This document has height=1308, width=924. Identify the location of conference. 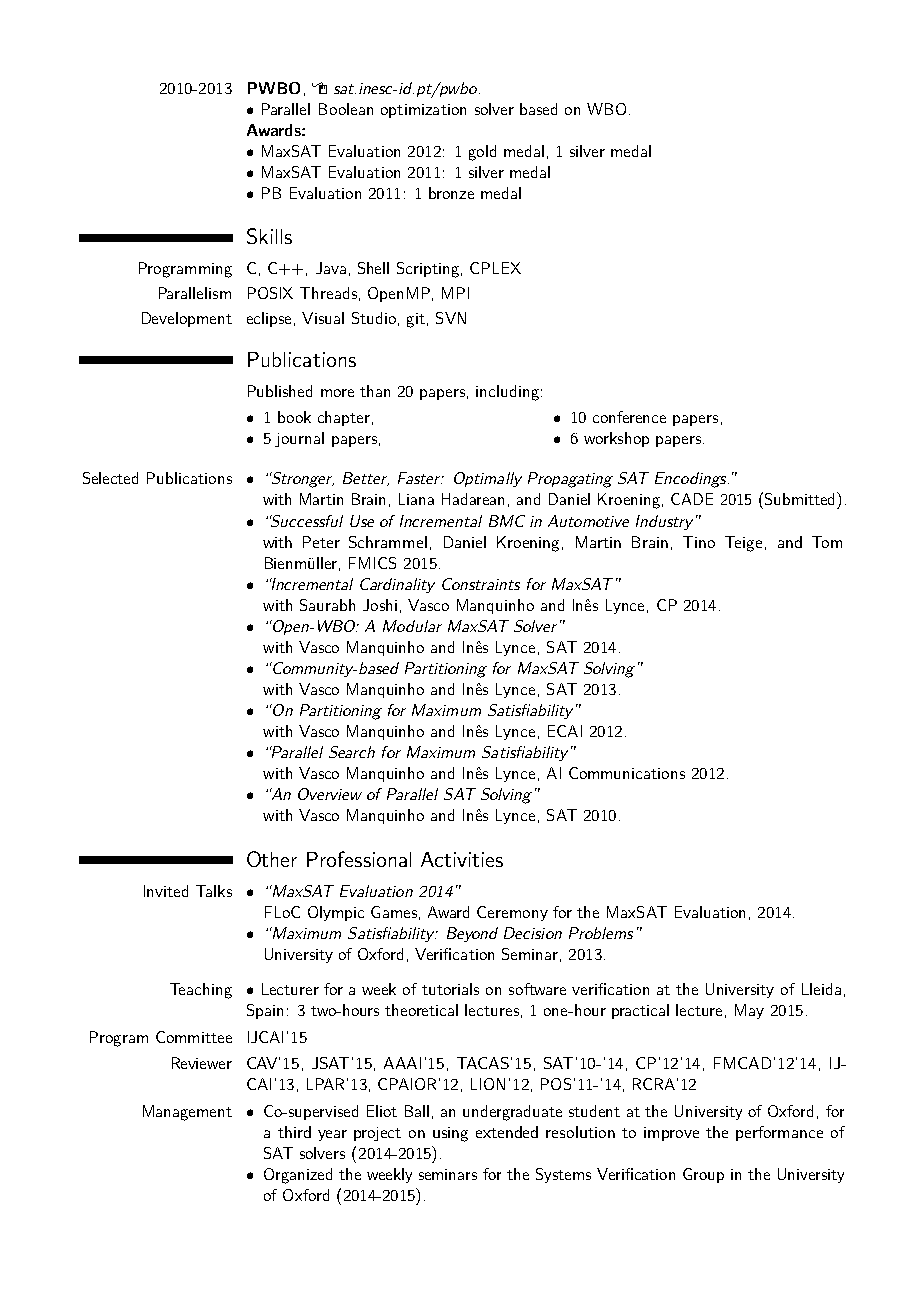
(629, 417).
